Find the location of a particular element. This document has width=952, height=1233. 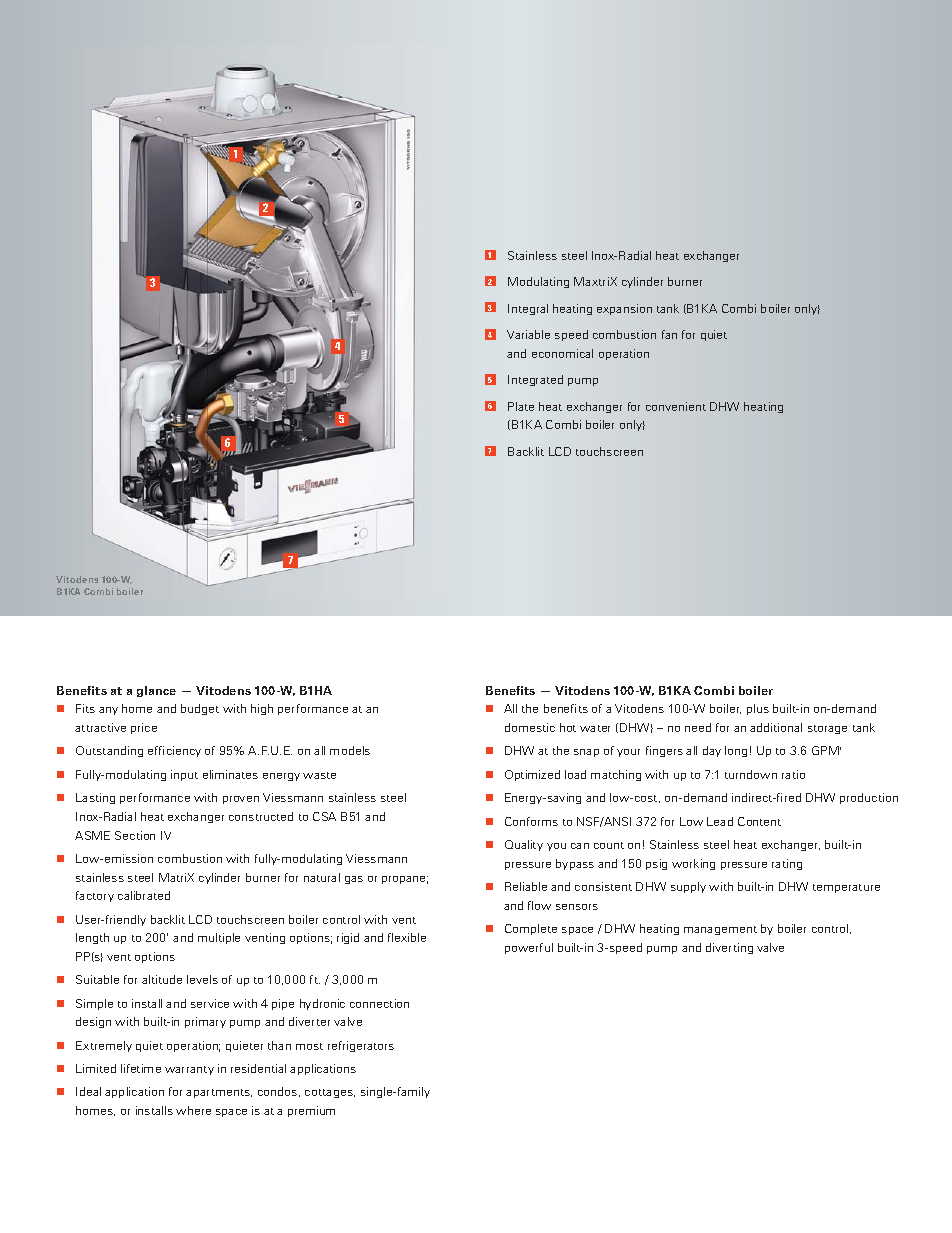

Section is located at coordinates (135, 835).
